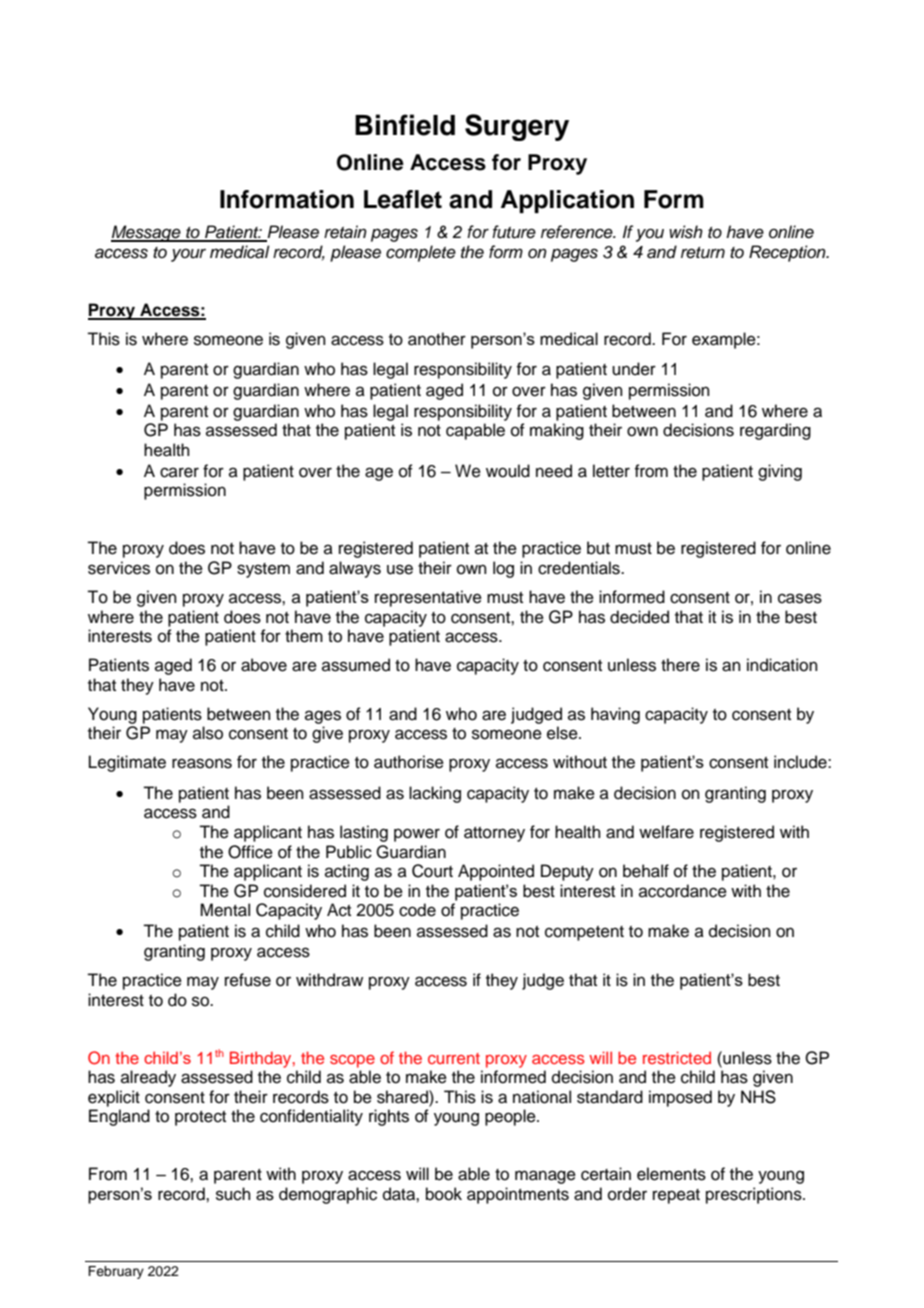 The image size is (924, 1308). I want to click on Surgery, so click(517, 127).
